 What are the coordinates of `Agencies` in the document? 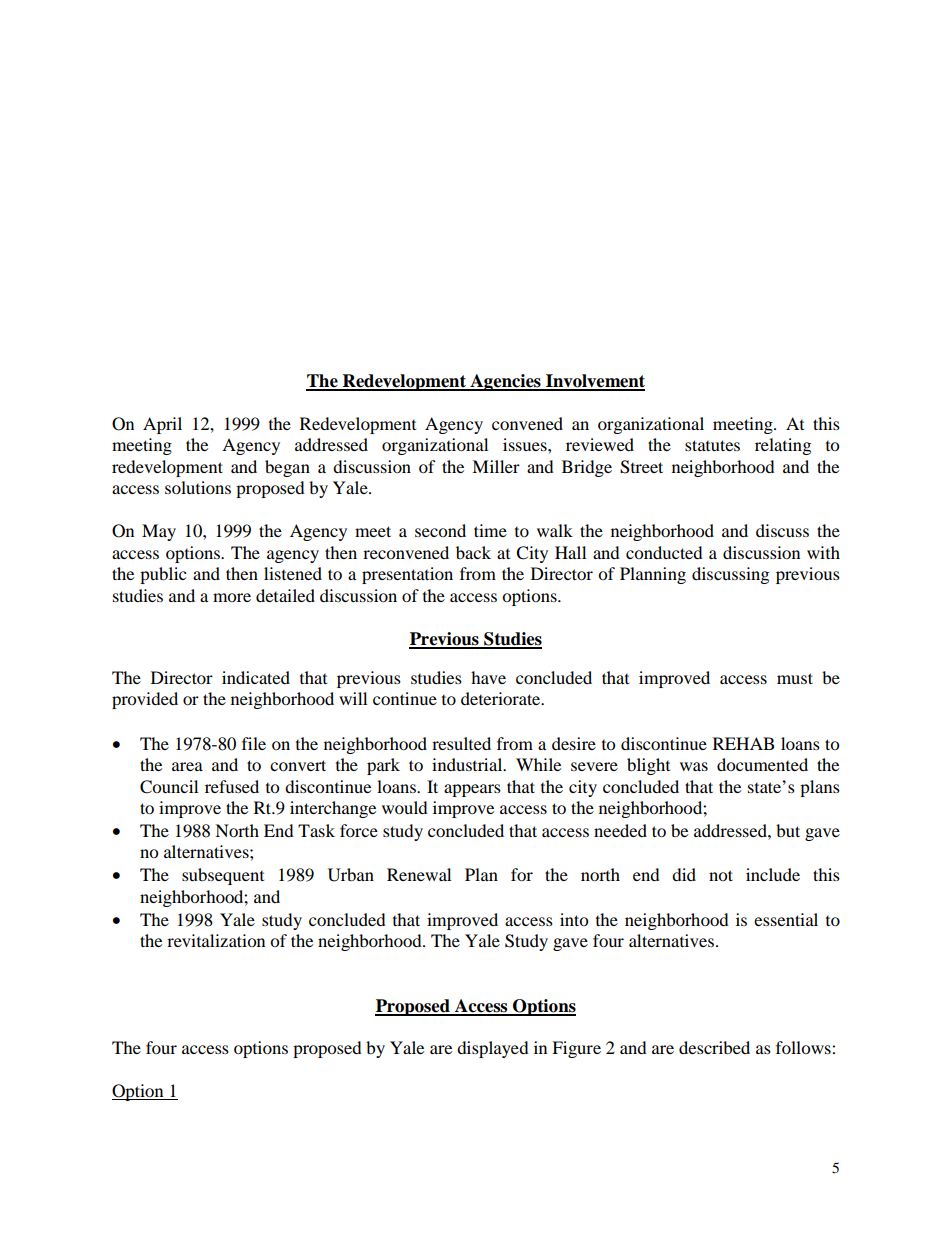 It's located at (505, 382).
